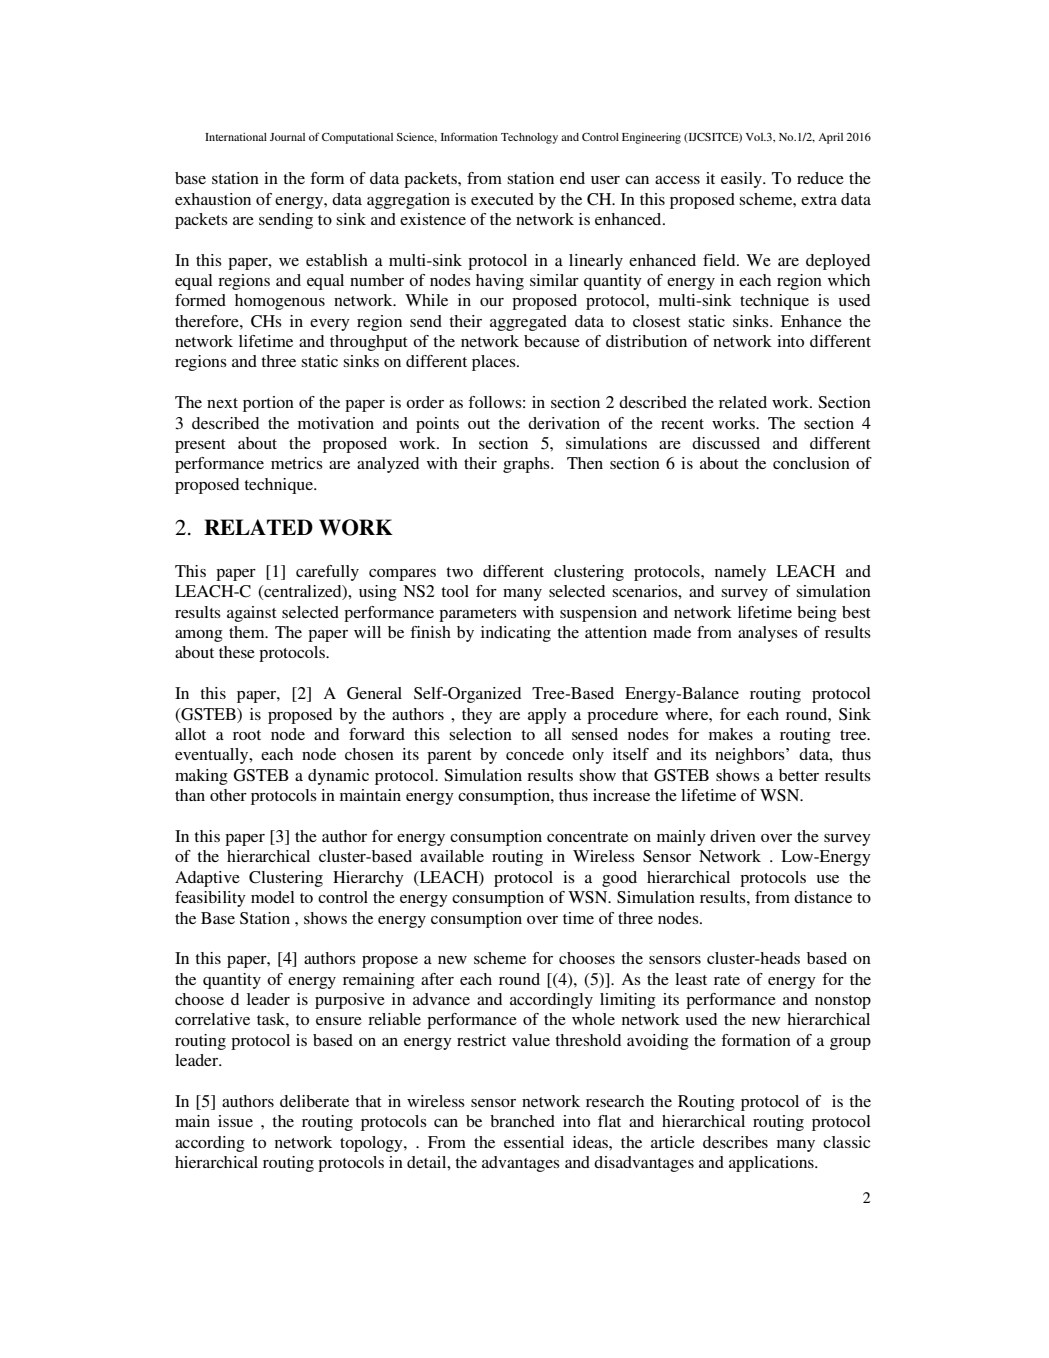 The height and width of the screenshot is (1358, 1049). What do you see at coordinates (248, 632) in the screenshot?
I see `them` at bounding box center [248, 632].
